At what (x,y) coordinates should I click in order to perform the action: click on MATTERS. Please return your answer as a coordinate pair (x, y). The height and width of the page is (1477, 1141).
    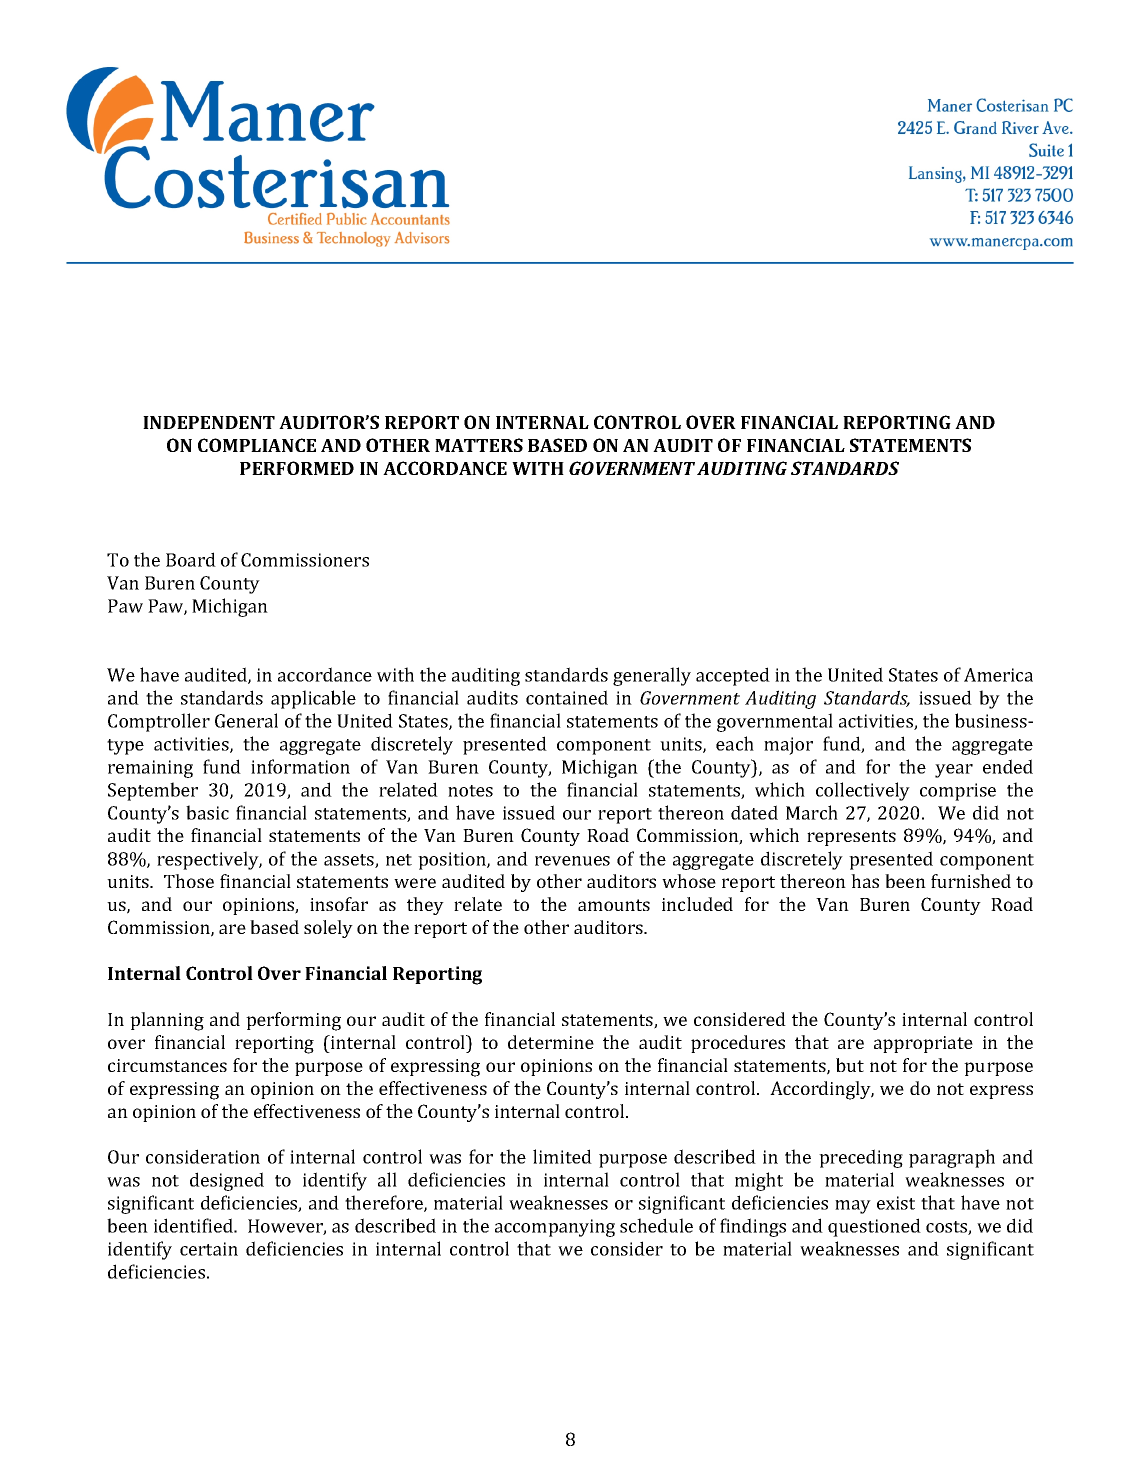
    Looking at the image, I should click on (479, 445).
